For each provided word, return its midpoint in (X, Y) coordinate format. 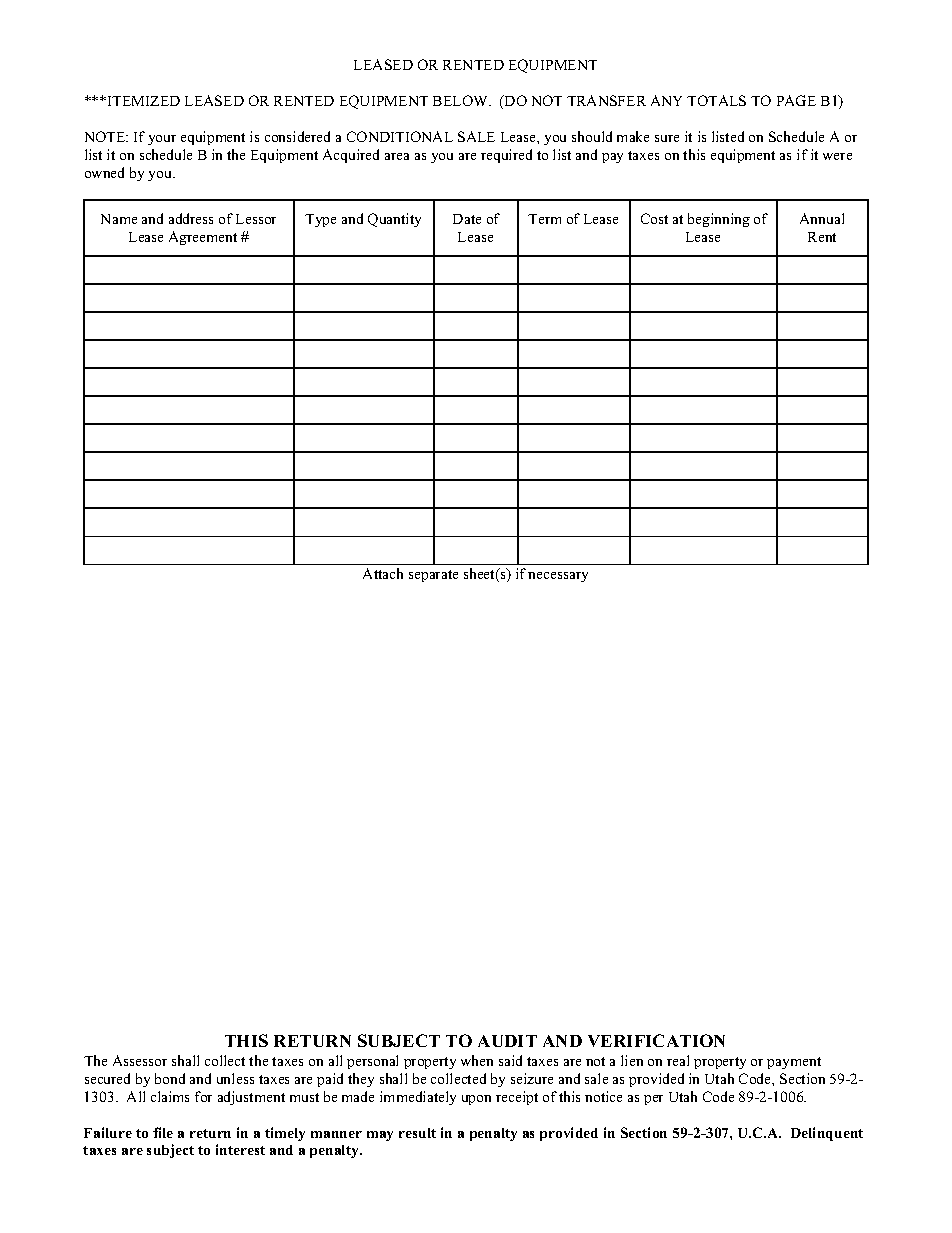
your (162, 140)
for (203, 1096)
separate (433, 576)
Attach (383, 573)
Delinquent (827, 1134)
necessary (558, 577)
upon (476, 1100)
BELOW (462, 100)
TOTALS (716, 100)
